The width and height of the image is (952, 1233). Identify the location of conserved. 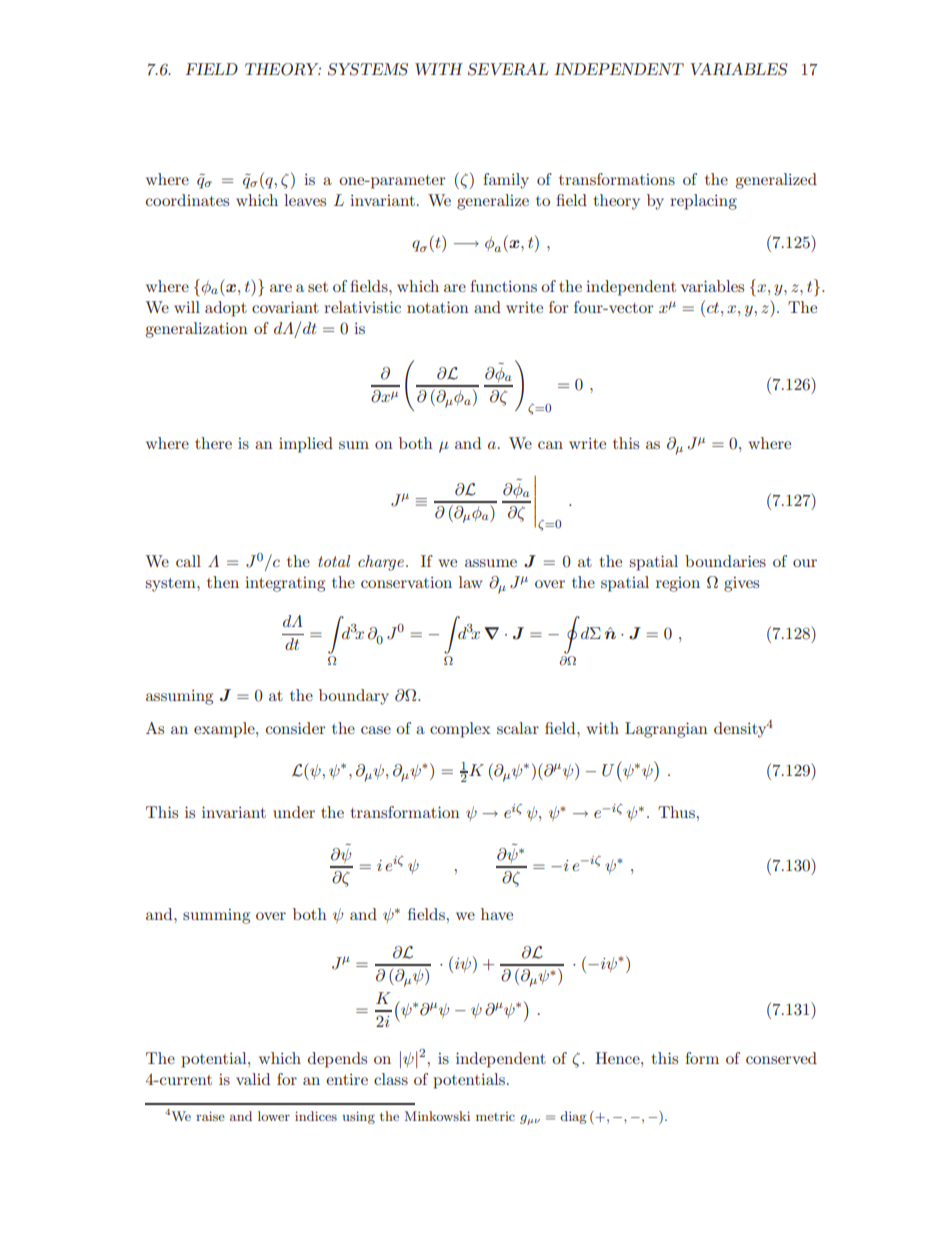
(781, 1058).
